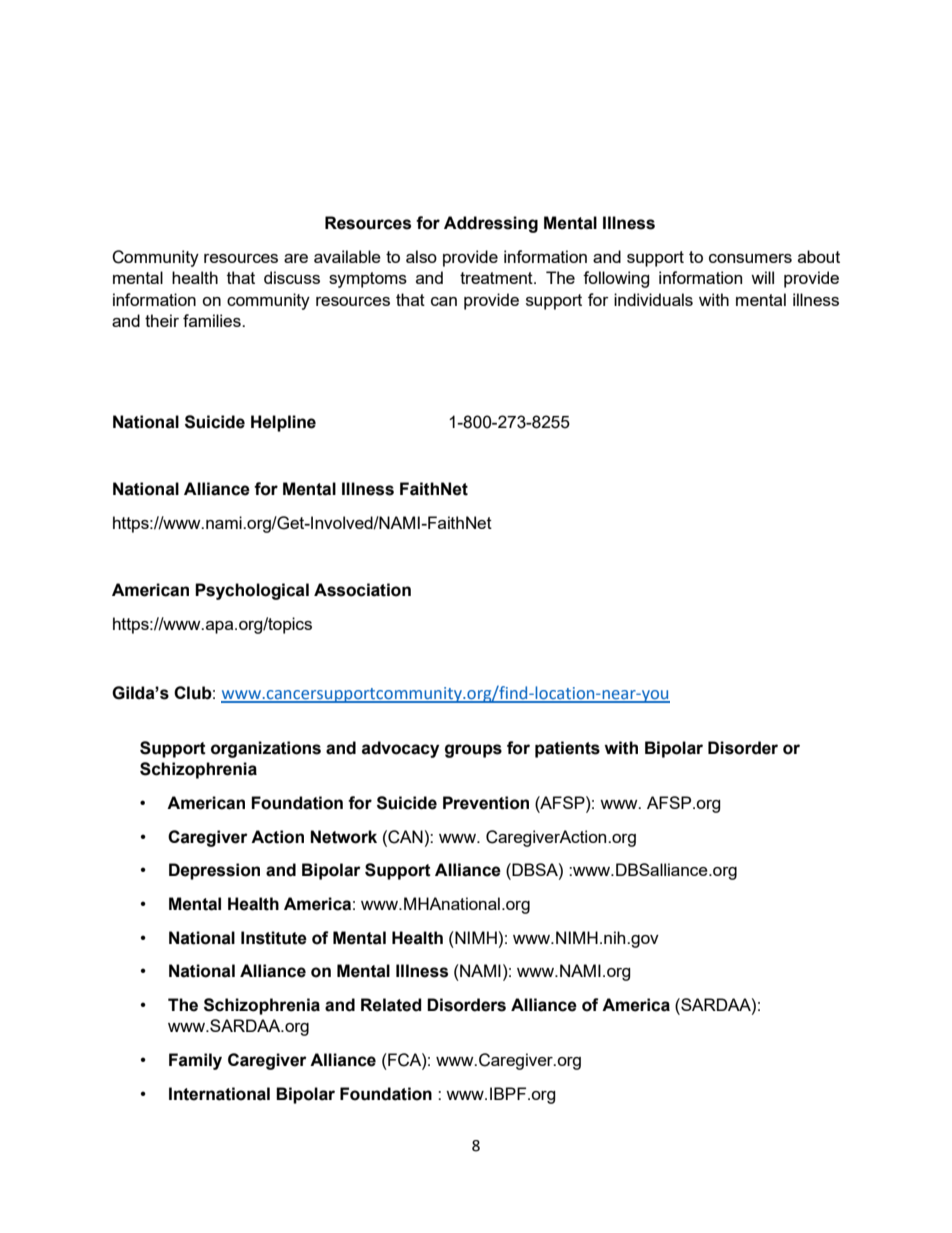 The image size is (952, 1233). I want to click on patients, so click(567, 749).
